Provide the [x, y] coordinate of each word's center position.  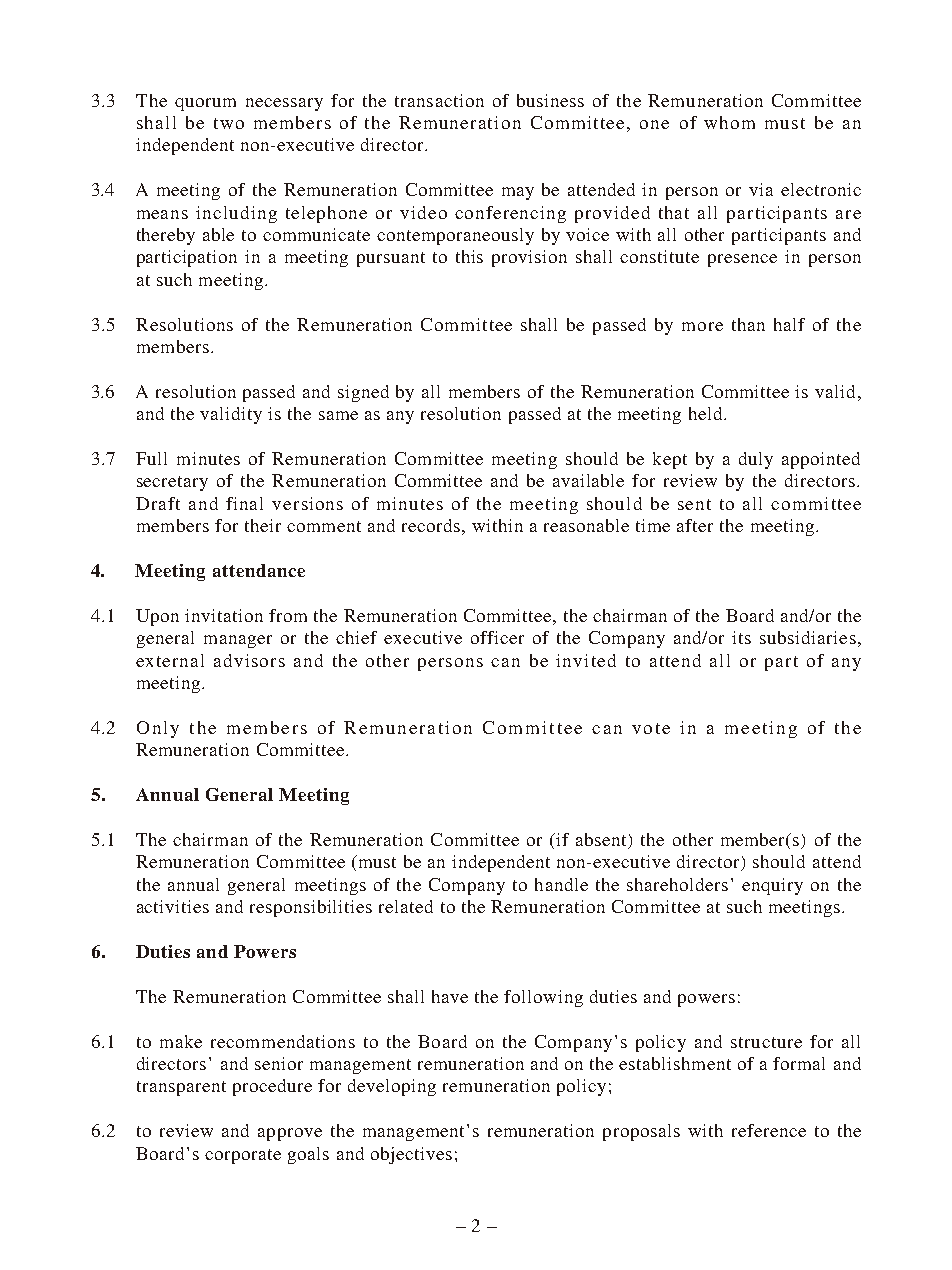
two [229, 123]
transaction [439, 100]
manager [238, 641]
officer [497, 637]
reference [769, 1130]
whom [729, 122]
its [741, 637]
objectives [411, 1155]
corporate [243, 1156]
